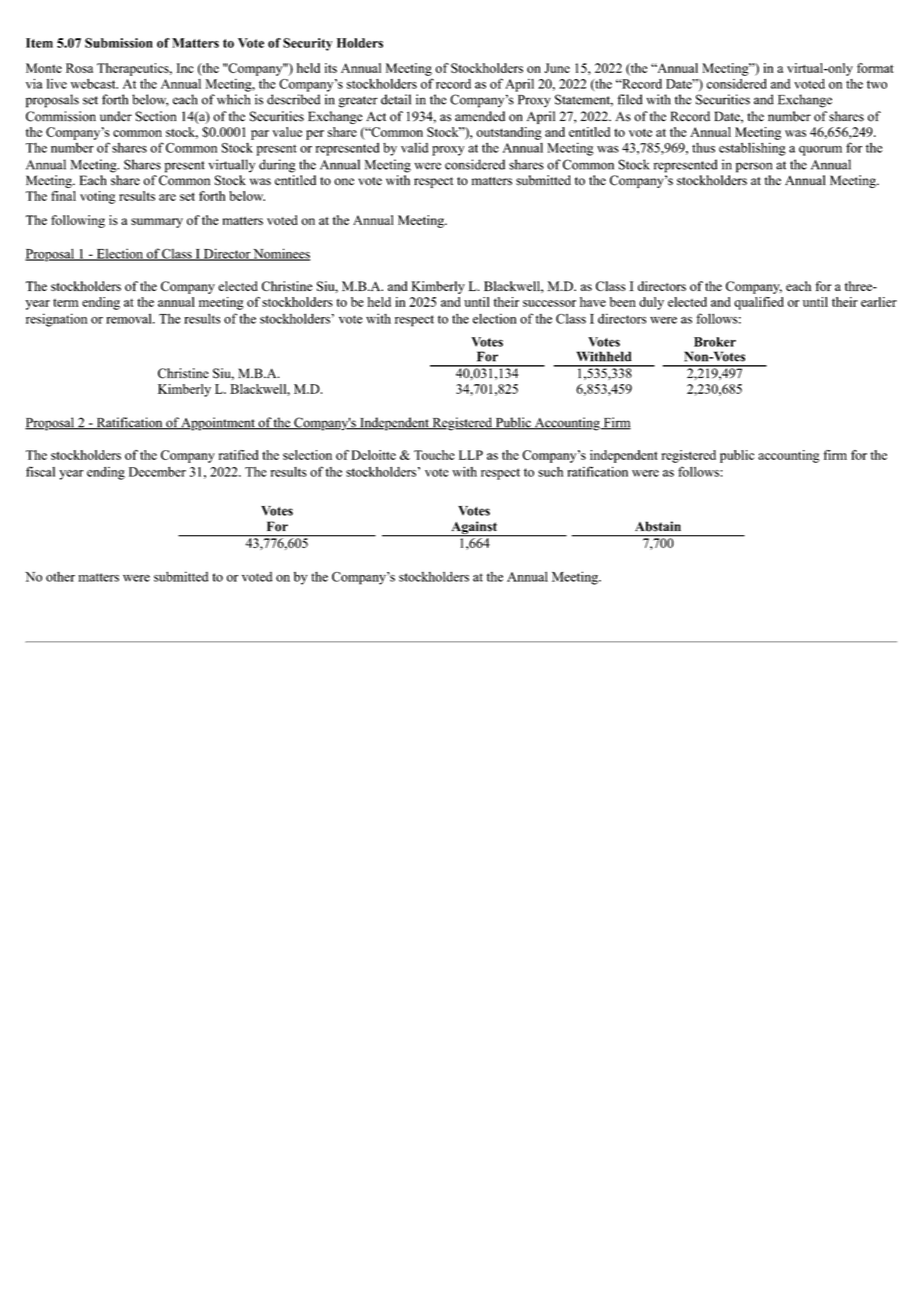 This image has height=1308, width=924. I want to click on Submission, so click(119, 43).
